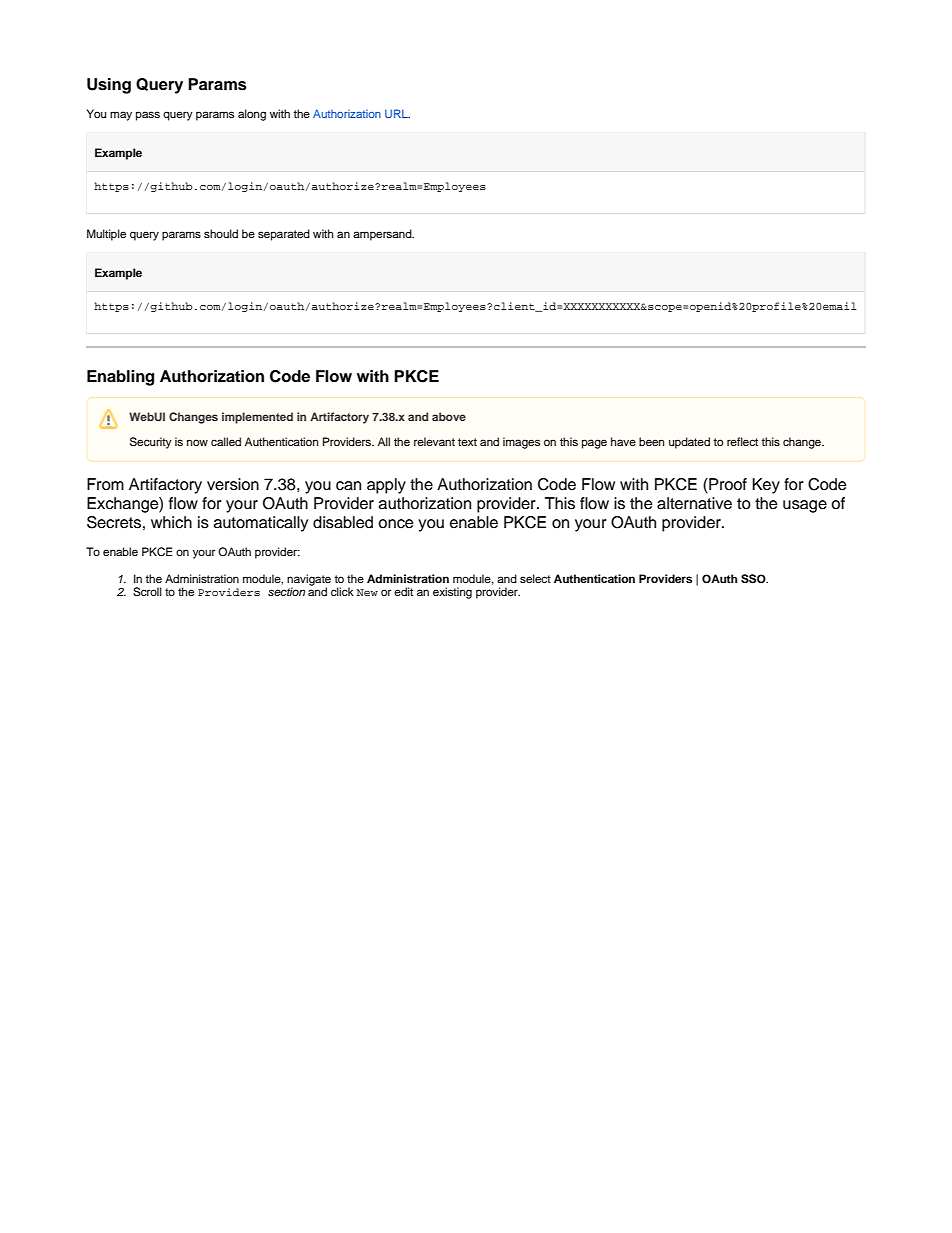  Describe the element at coordinates (742, 441) in the document. I see `reflect` at that location.
